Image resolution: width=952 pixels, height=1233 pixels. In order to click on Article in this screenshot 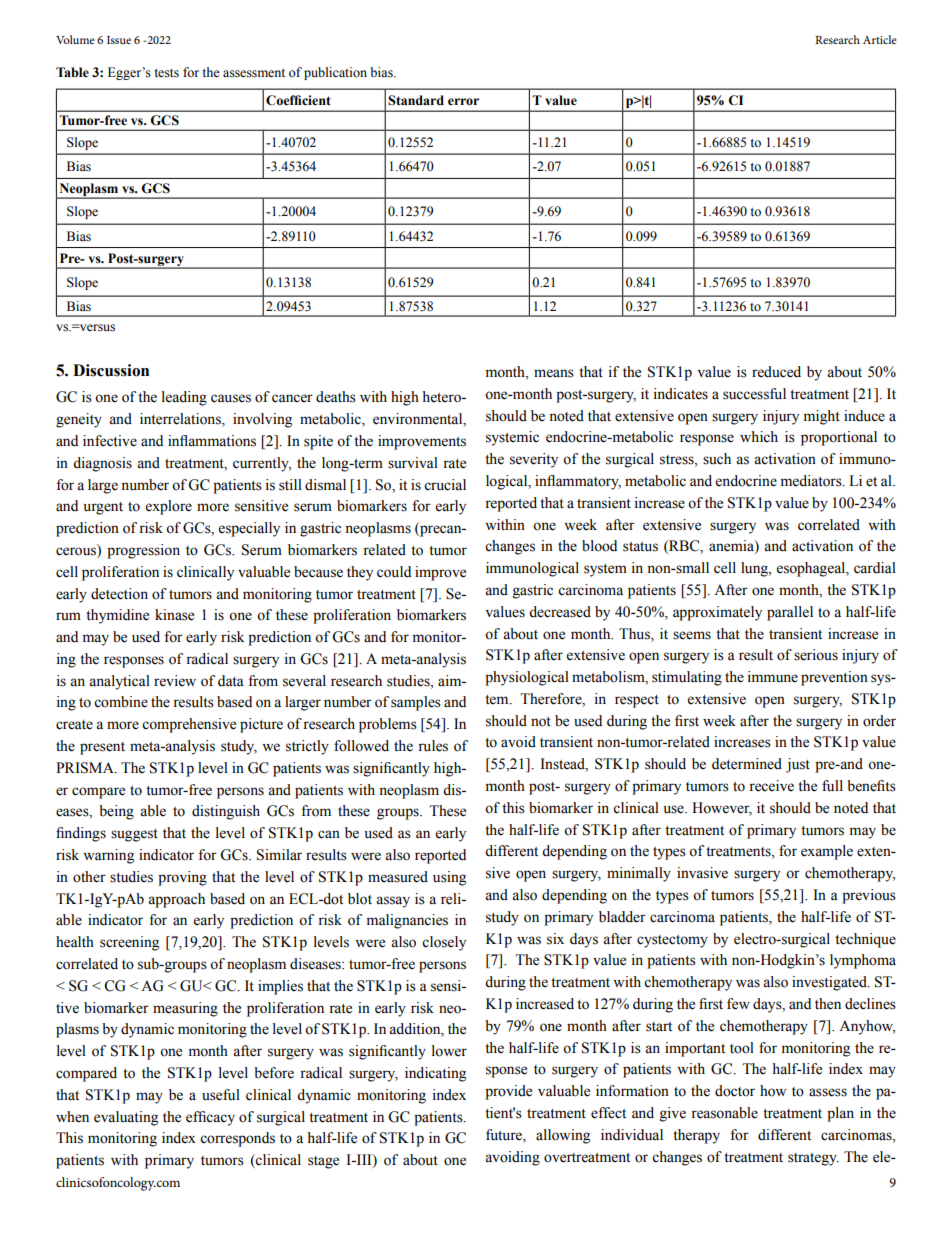, I will do `click(880, 39)`.
